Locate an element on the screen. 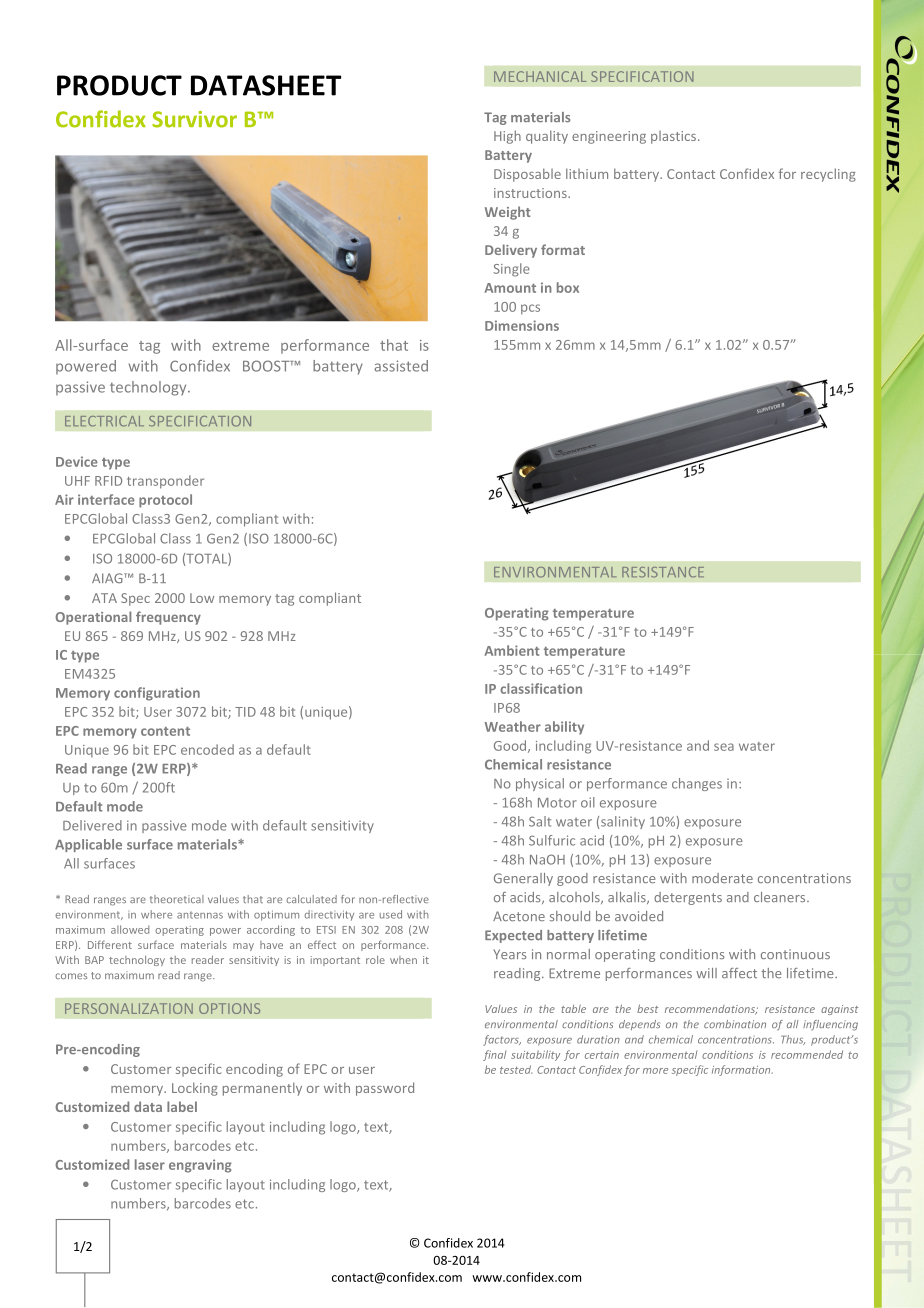 This screenshot has height=1308, width=924. password is located at coordinates (385, 1089).
